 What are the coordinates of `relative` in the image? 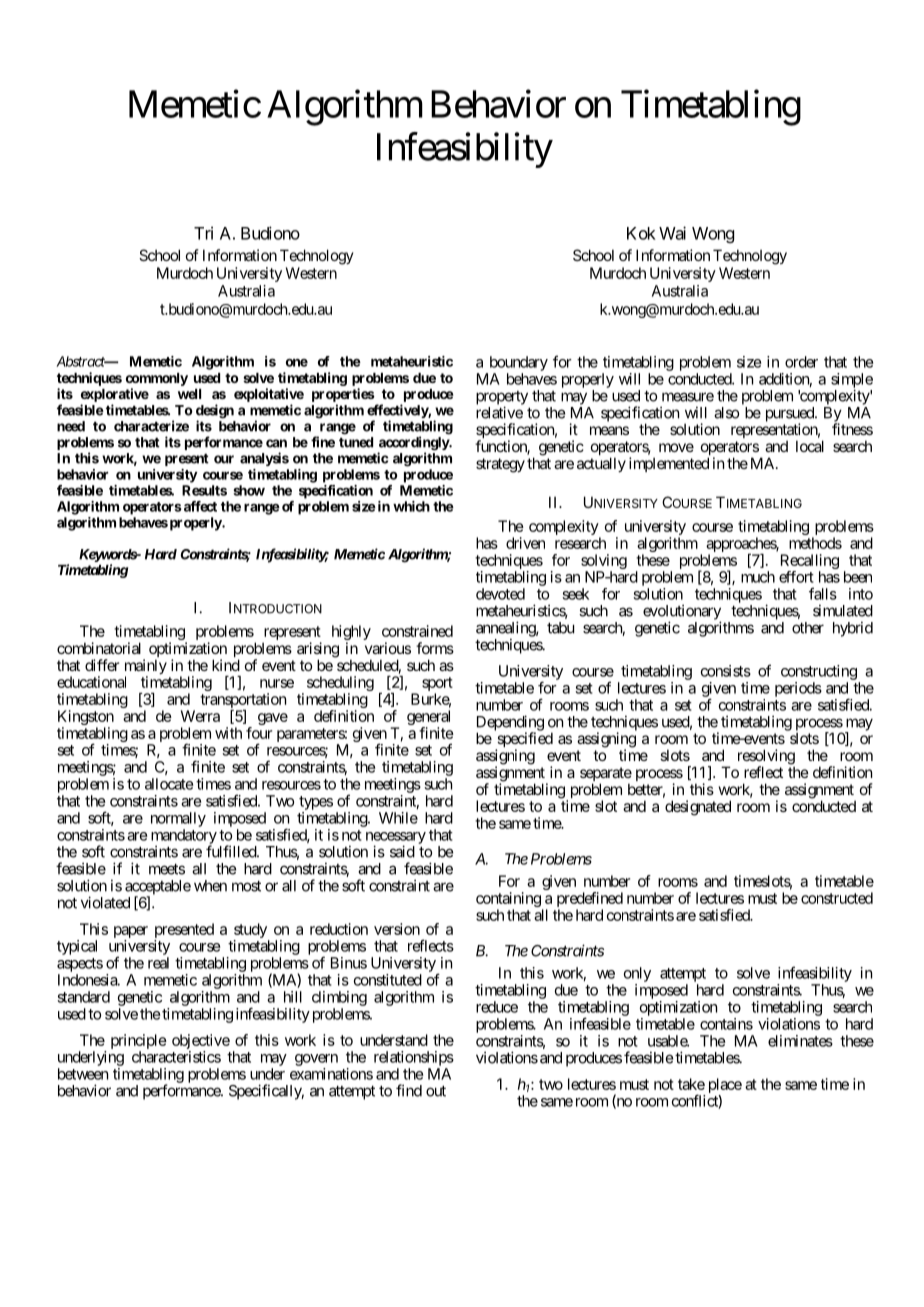 It's located at (499, 412).
